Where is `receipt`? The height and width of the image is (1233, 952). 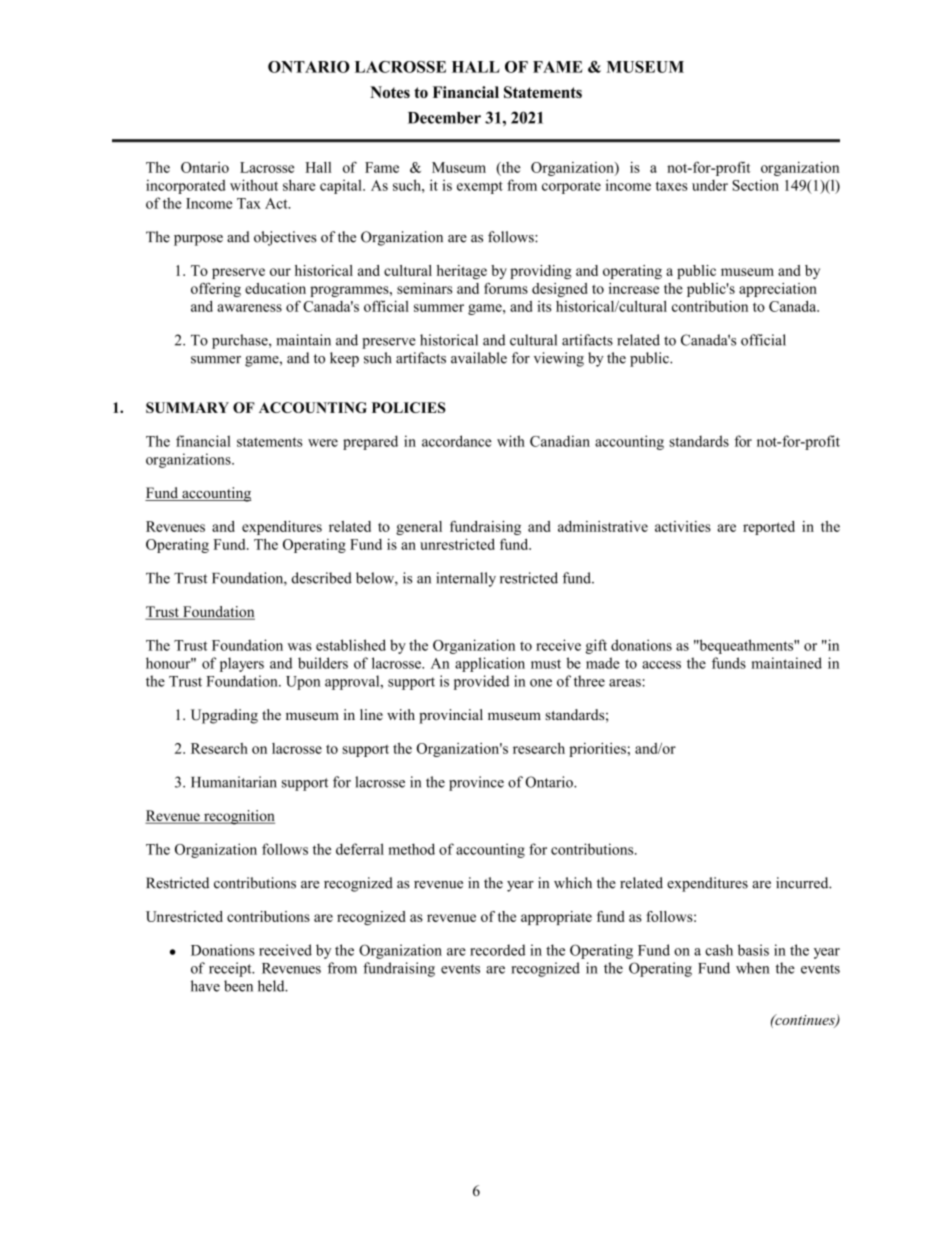 receipt is located at coordinates (231, 969).
